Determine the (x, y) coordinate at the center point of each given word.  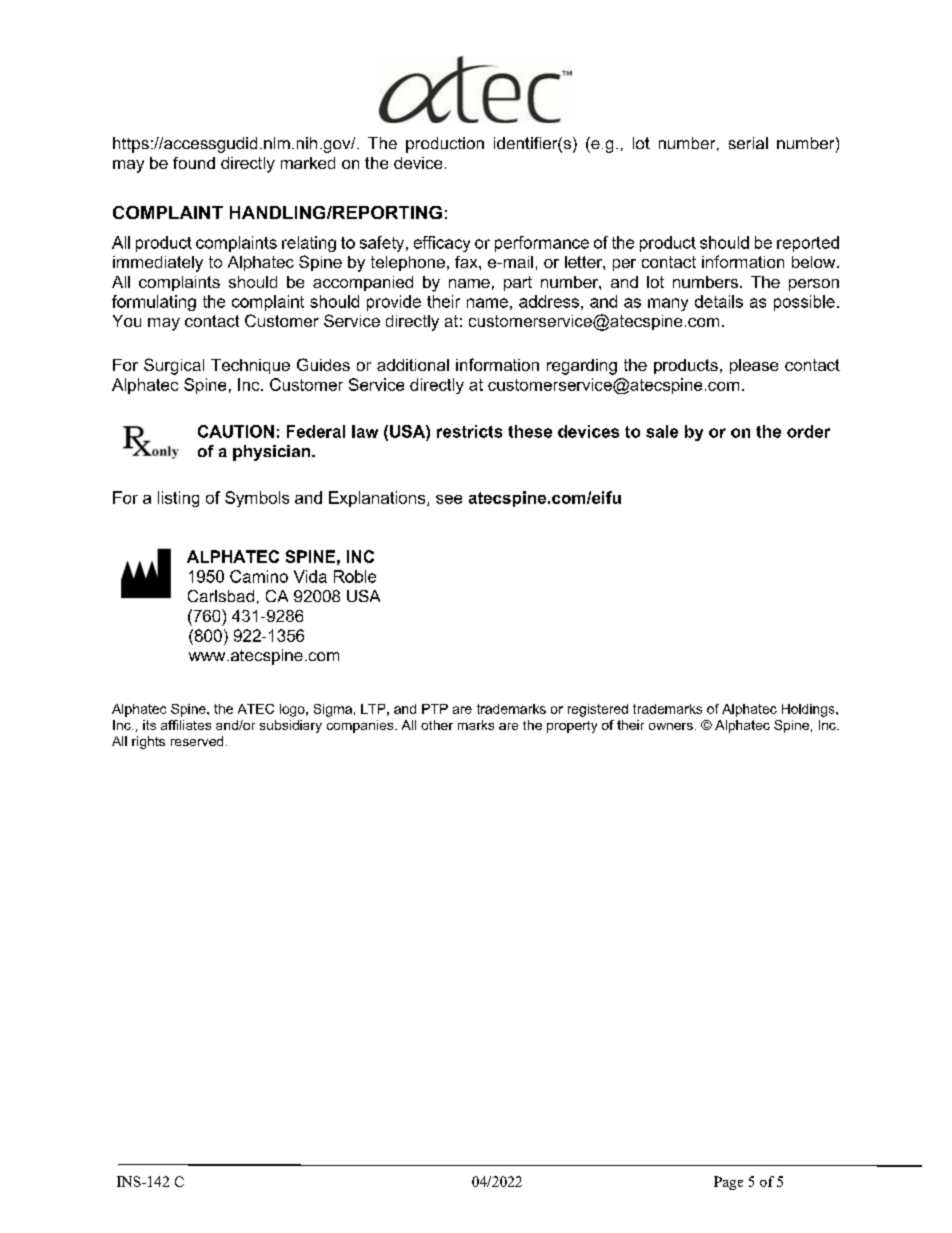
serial (748, 143)
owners (671, 726)
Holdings (809, 710)
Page (728, 1183)
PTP (435, 709)
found (194, 163)
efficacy (442, 244)
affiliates (186, 725)
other (437, 725)
